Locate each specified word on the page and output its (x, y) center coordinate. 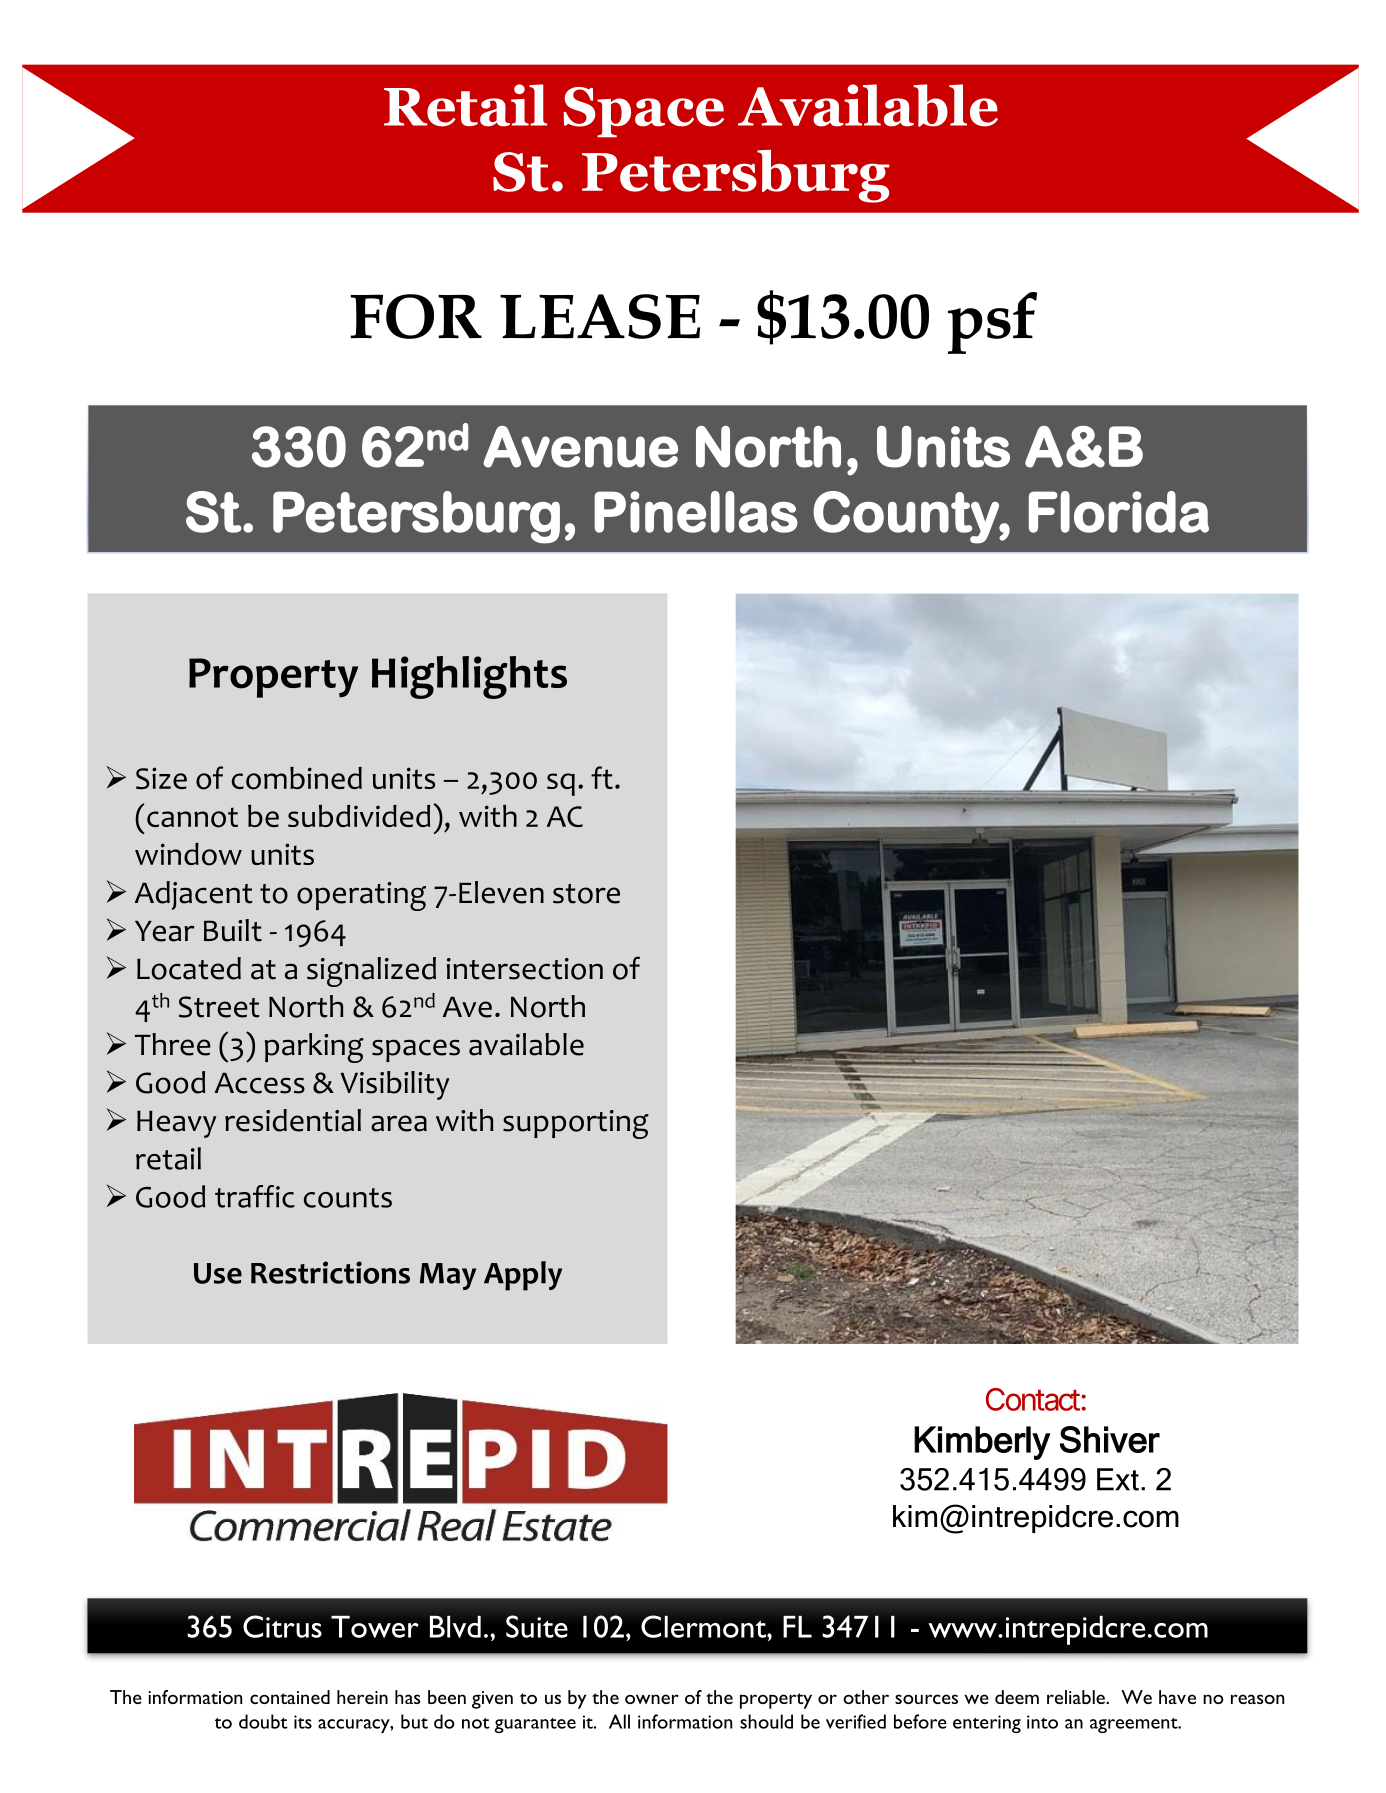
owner (652, 1699)
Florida (1119, 512)
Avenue (580, 447)
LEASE (600, 316)
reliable (1077, 1697)
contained (290, 1697)
